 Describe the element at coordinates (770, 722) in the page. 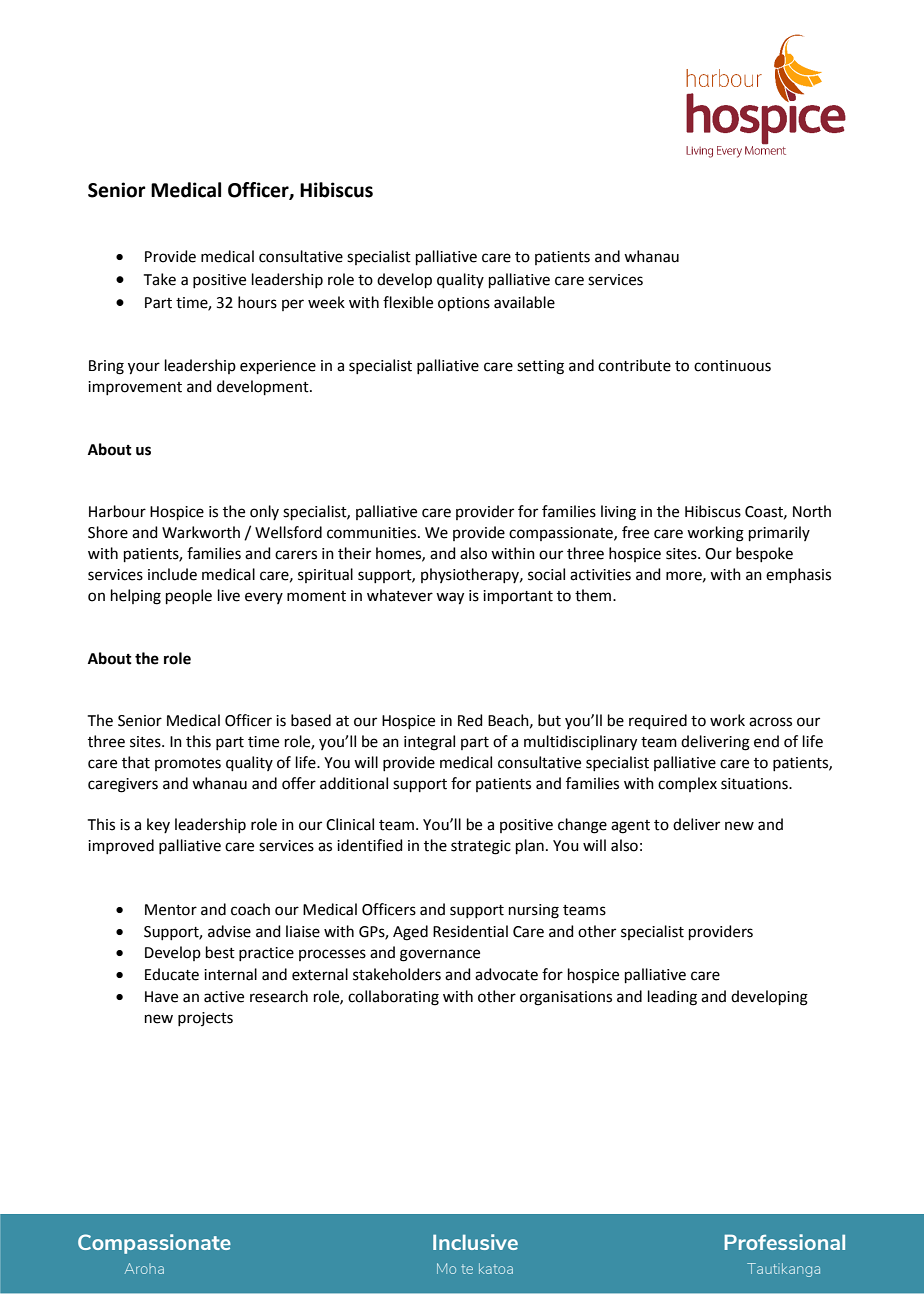

I see `across` at that location.
